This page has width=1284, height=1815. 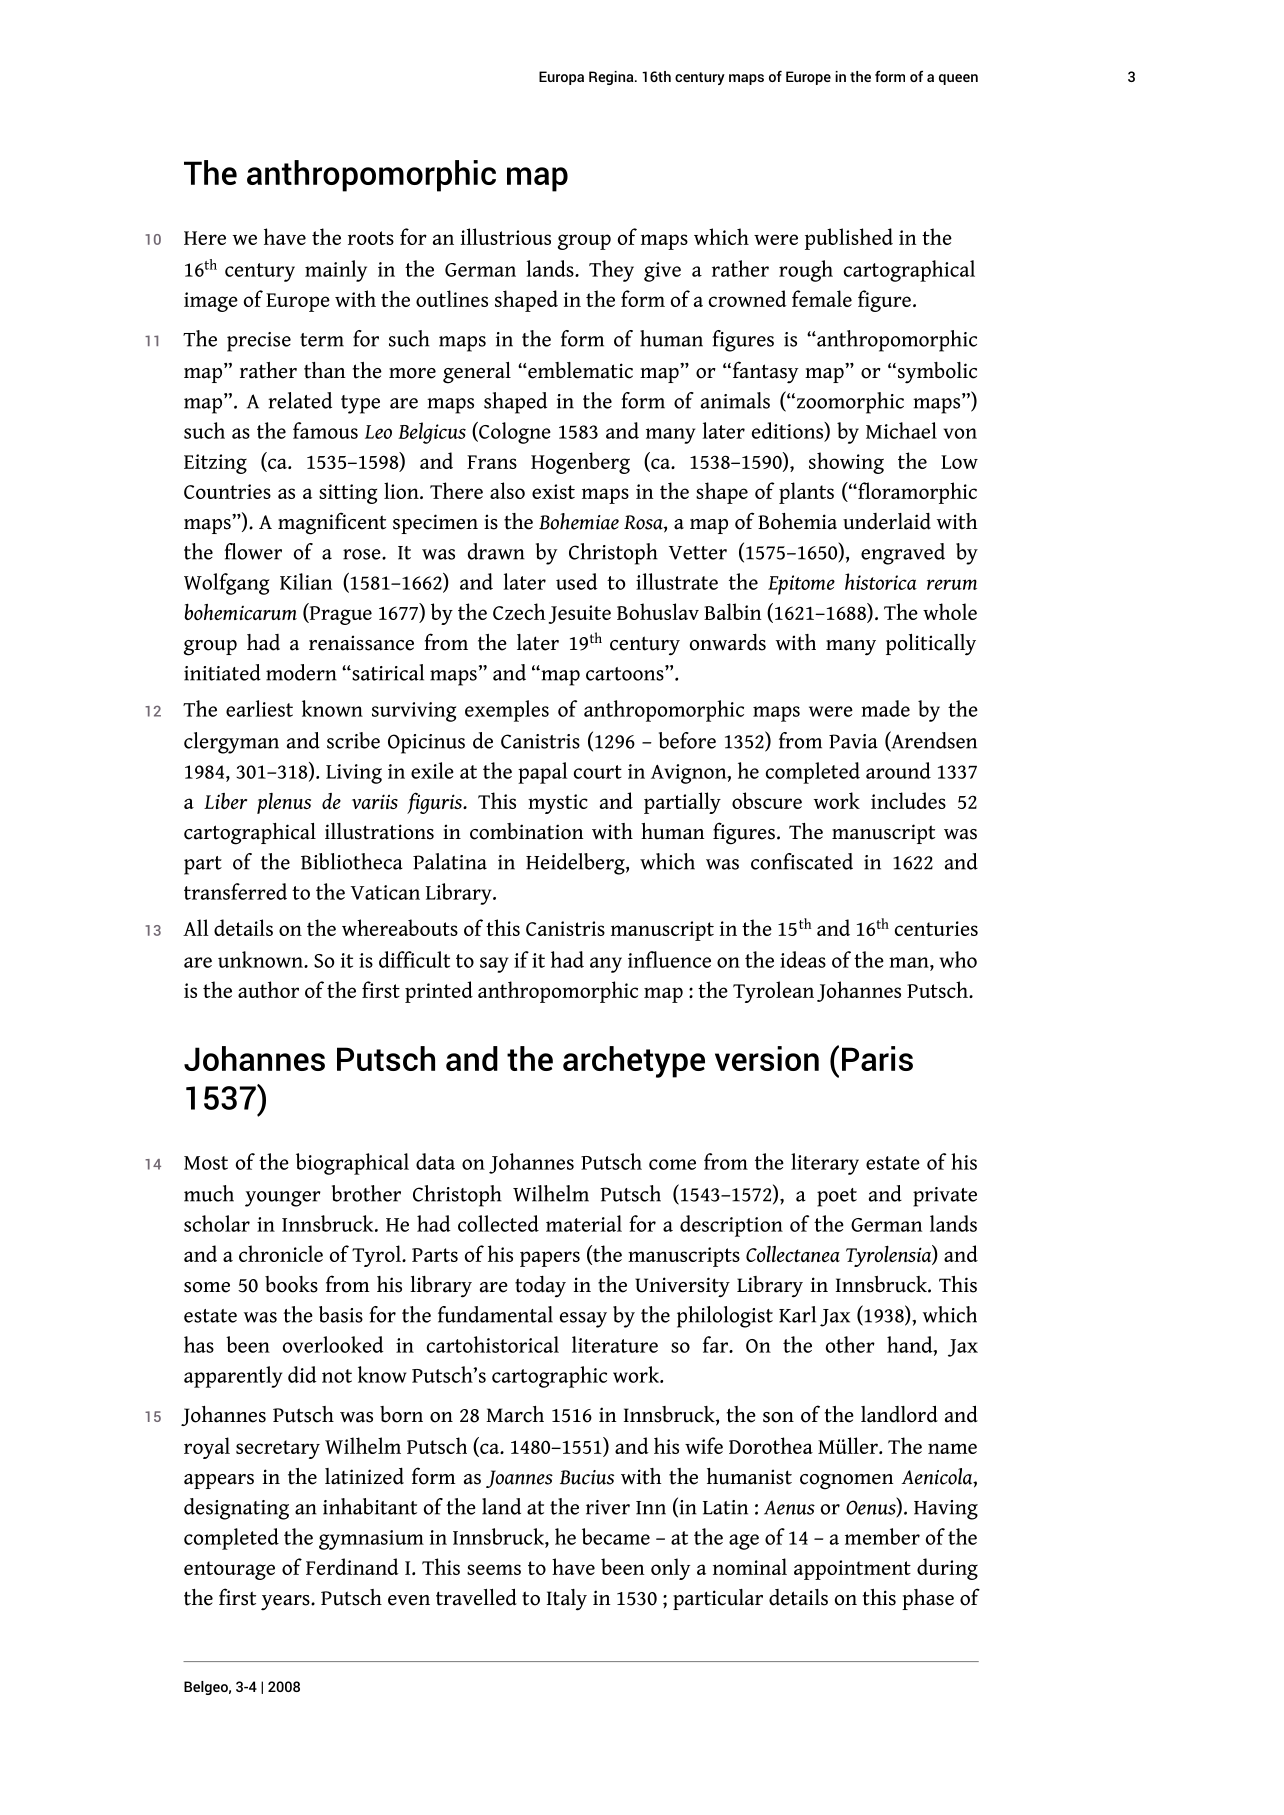 I want to click on includes, so click(x=908, y=800).
